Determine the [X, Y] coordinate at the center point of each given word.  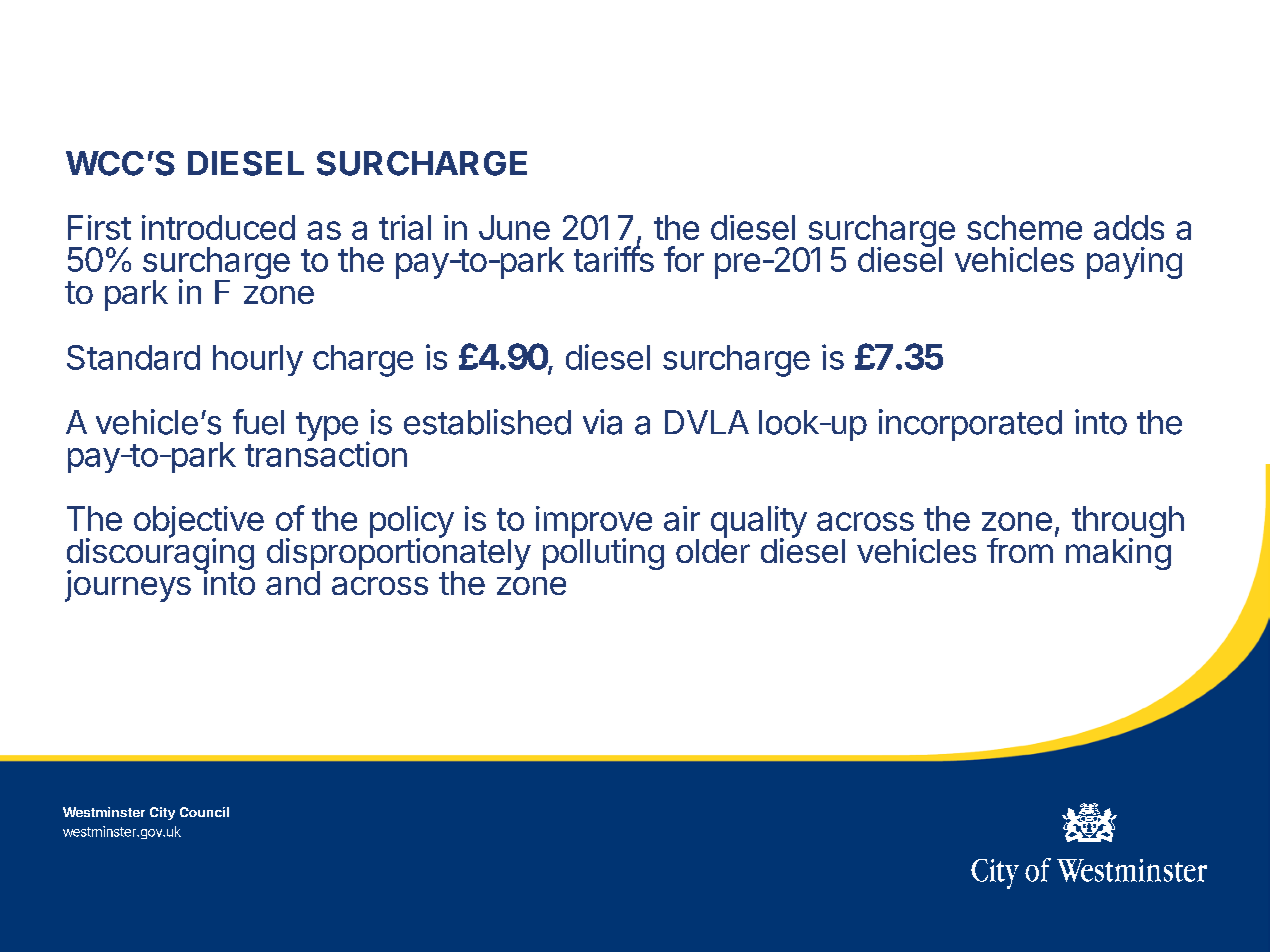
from [1020, 550]
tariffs [614, 258]
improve [594, 523]
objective [199, 523]
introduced [218, 227]
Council [204, 812]
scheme [1024, 227]
